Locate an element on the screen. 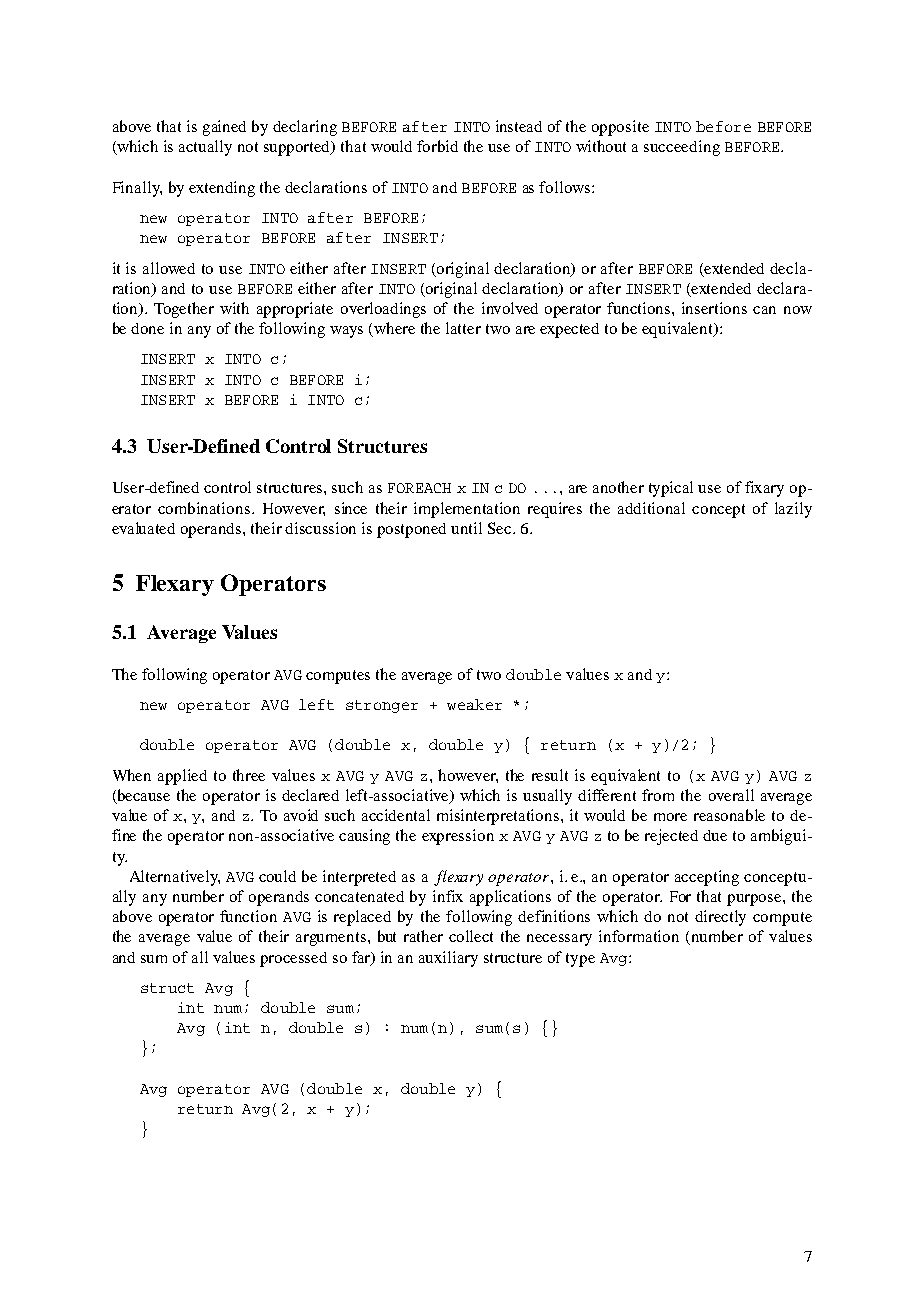  processed is located at coordinates (293, 959).
